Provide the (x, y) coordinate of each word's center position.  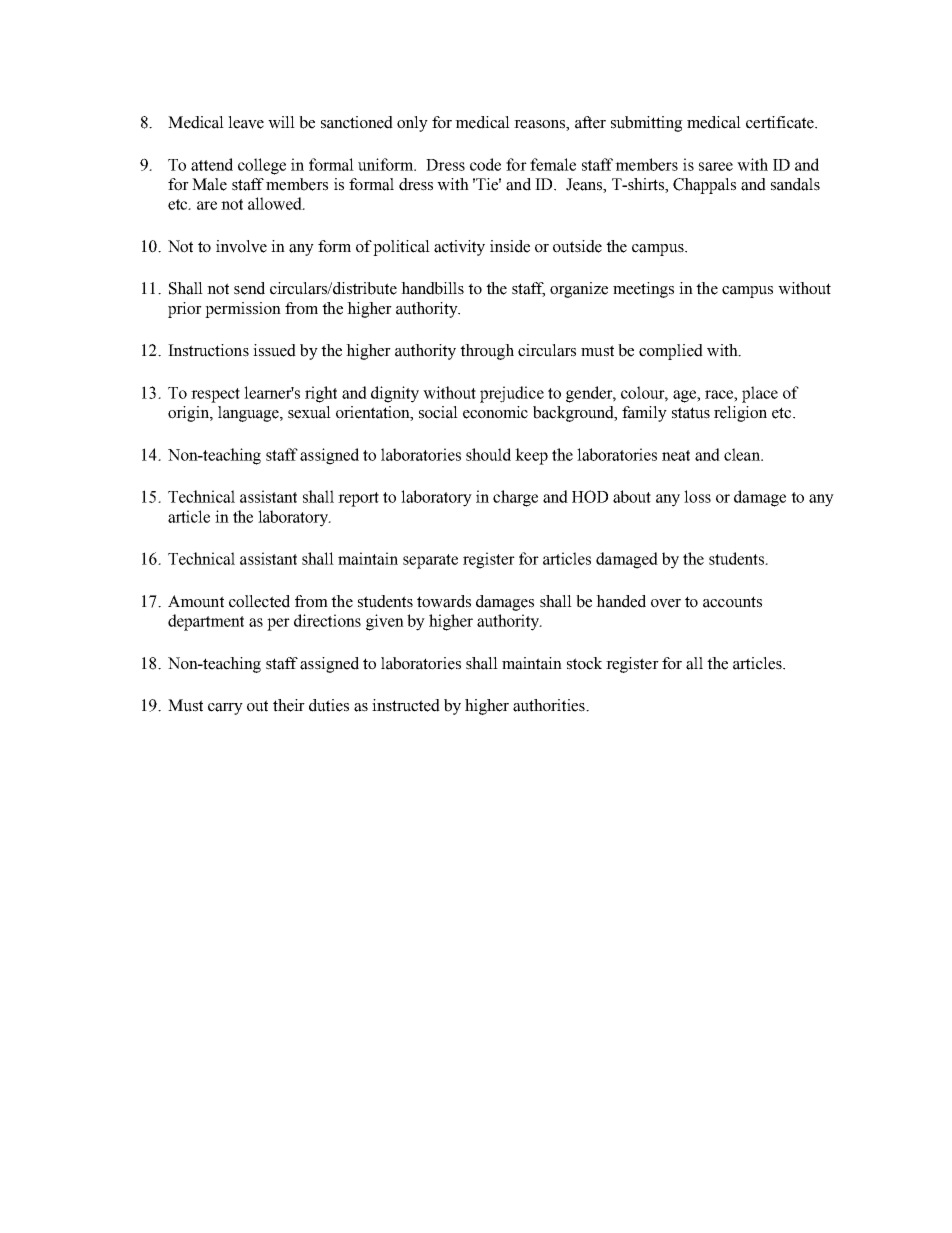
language (249, 414)
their (289, 705)
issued (274, 350)
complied (671, 352)
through (487, 352)
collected (259, 601)
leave (246, 122)
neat (676, 455)
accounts (732, 602)
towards (444, 601)
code (485, 164)
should (488, 454)
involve (241, 246)
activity (459, 248)
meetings (643, 290)
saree (716, 166)
